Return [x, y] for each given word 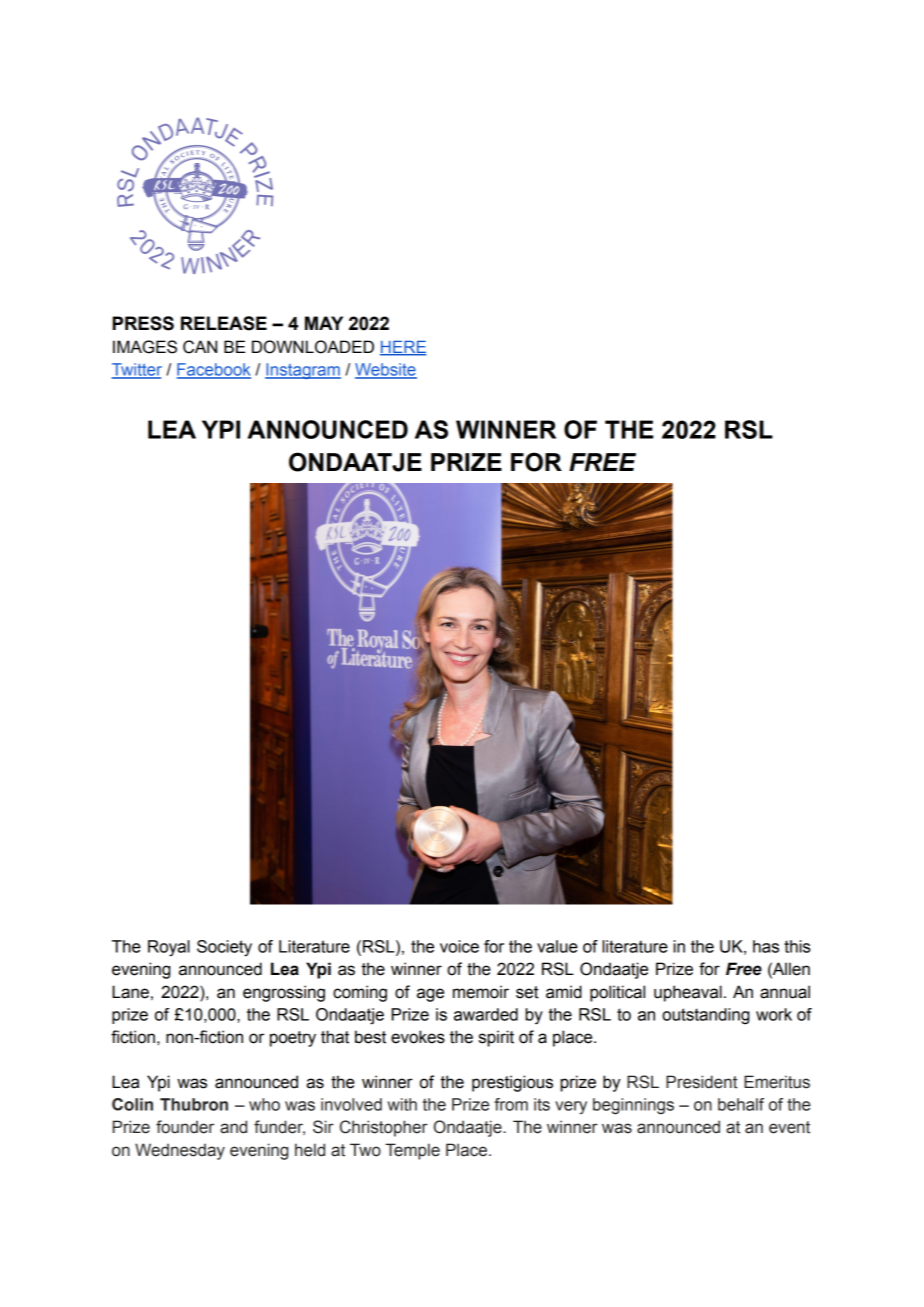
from [511, 1104]
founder [185, 1127]
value [557, 946]
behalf [741, 1104]
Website [386, 370]
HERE [403, 348]
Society [224, 948]
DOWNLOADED [313, 347]
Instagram [303, 371]
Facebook [214, 370]
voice [459, 946]
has [766, 946]
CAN [200, 347]
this [797, 946]
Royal [169, 948]
